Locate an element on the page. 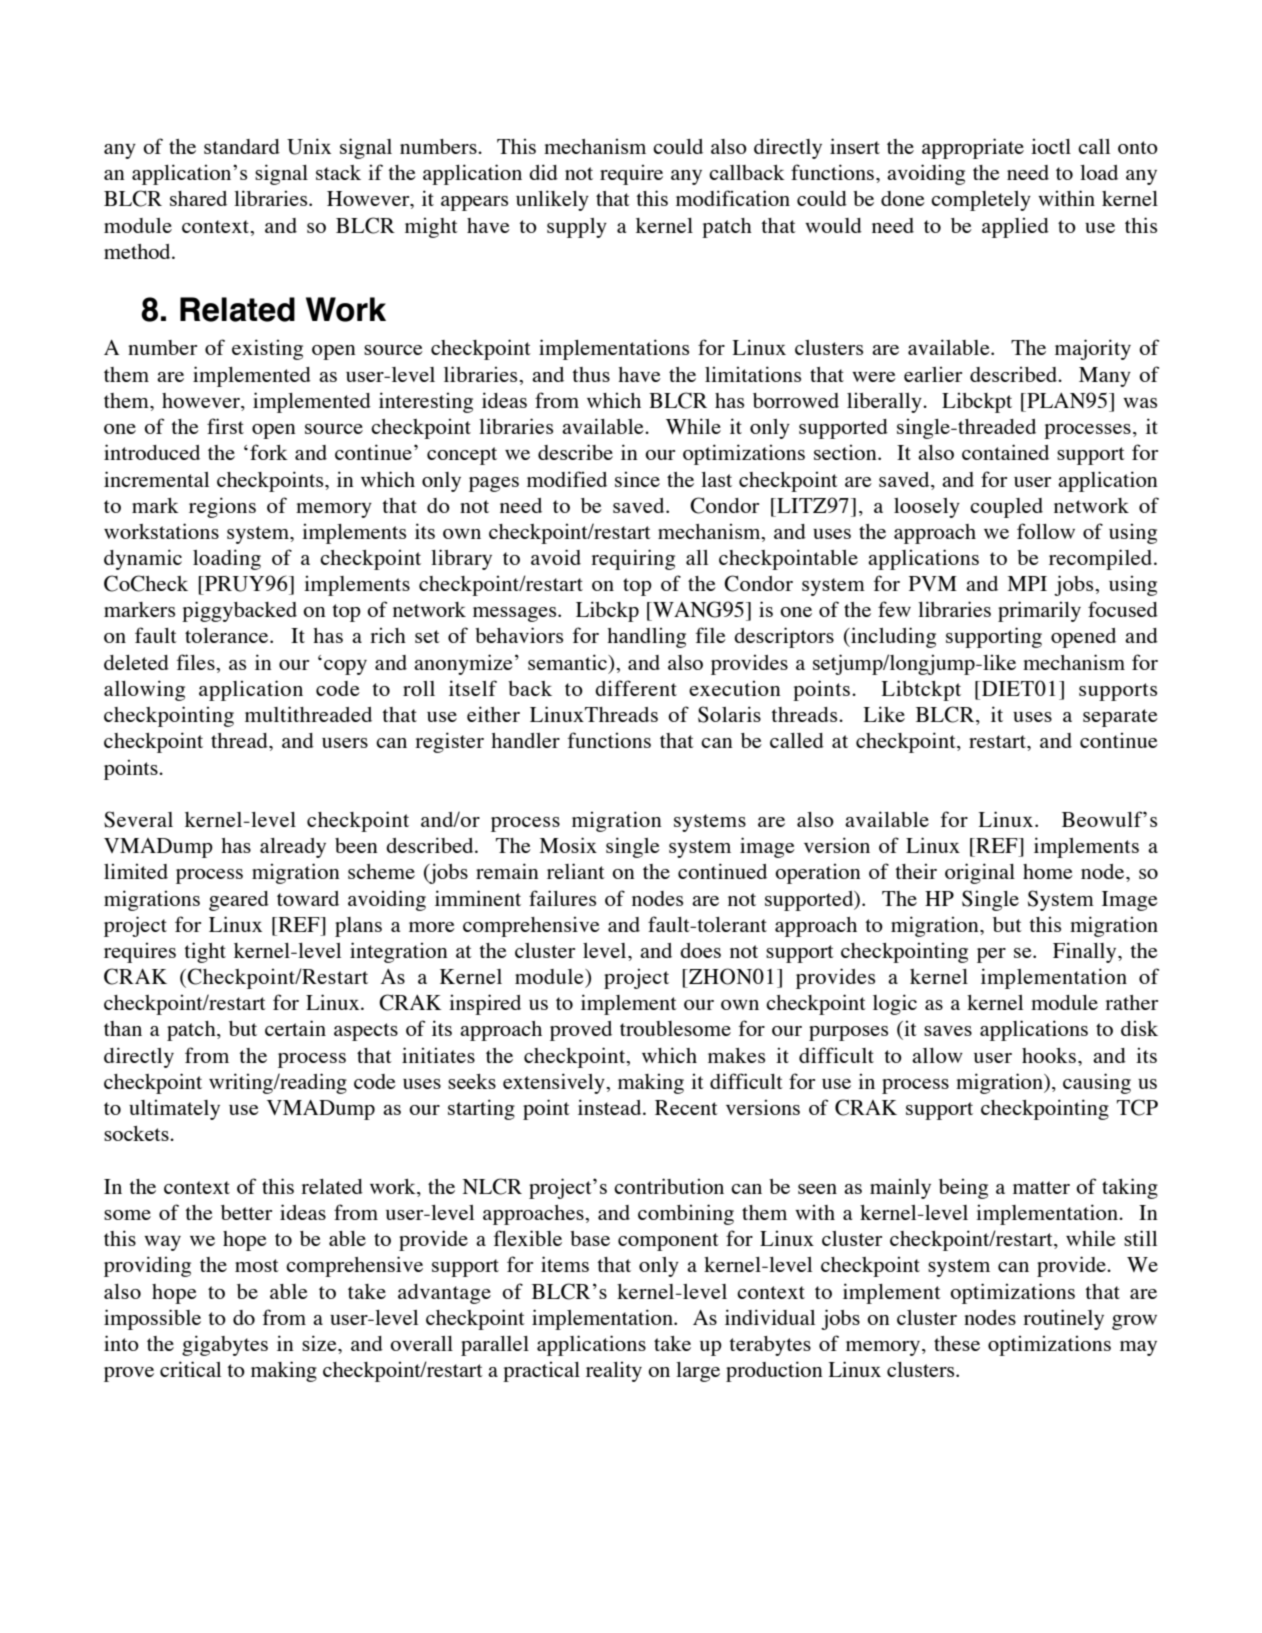 The width and height of the image is (1262, 1633). completely is located at coordinates (981, 201).
